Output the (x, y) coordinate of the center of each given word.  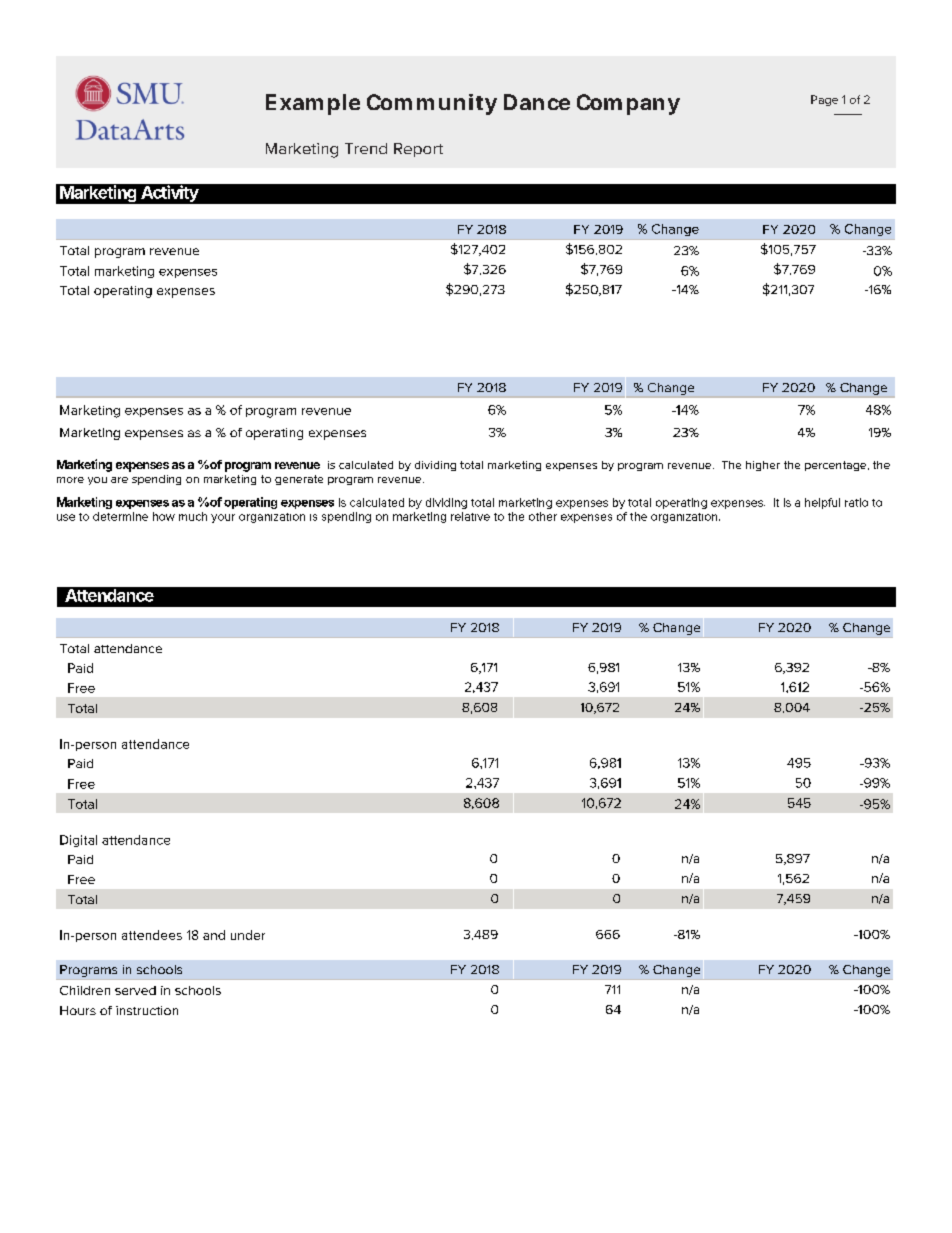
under (248, 935)
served (135, 990)
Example (313, 104)
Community (432, 104)
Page (824, 100)
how (164, 516)
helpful (822, 503)
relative (470, 516)
